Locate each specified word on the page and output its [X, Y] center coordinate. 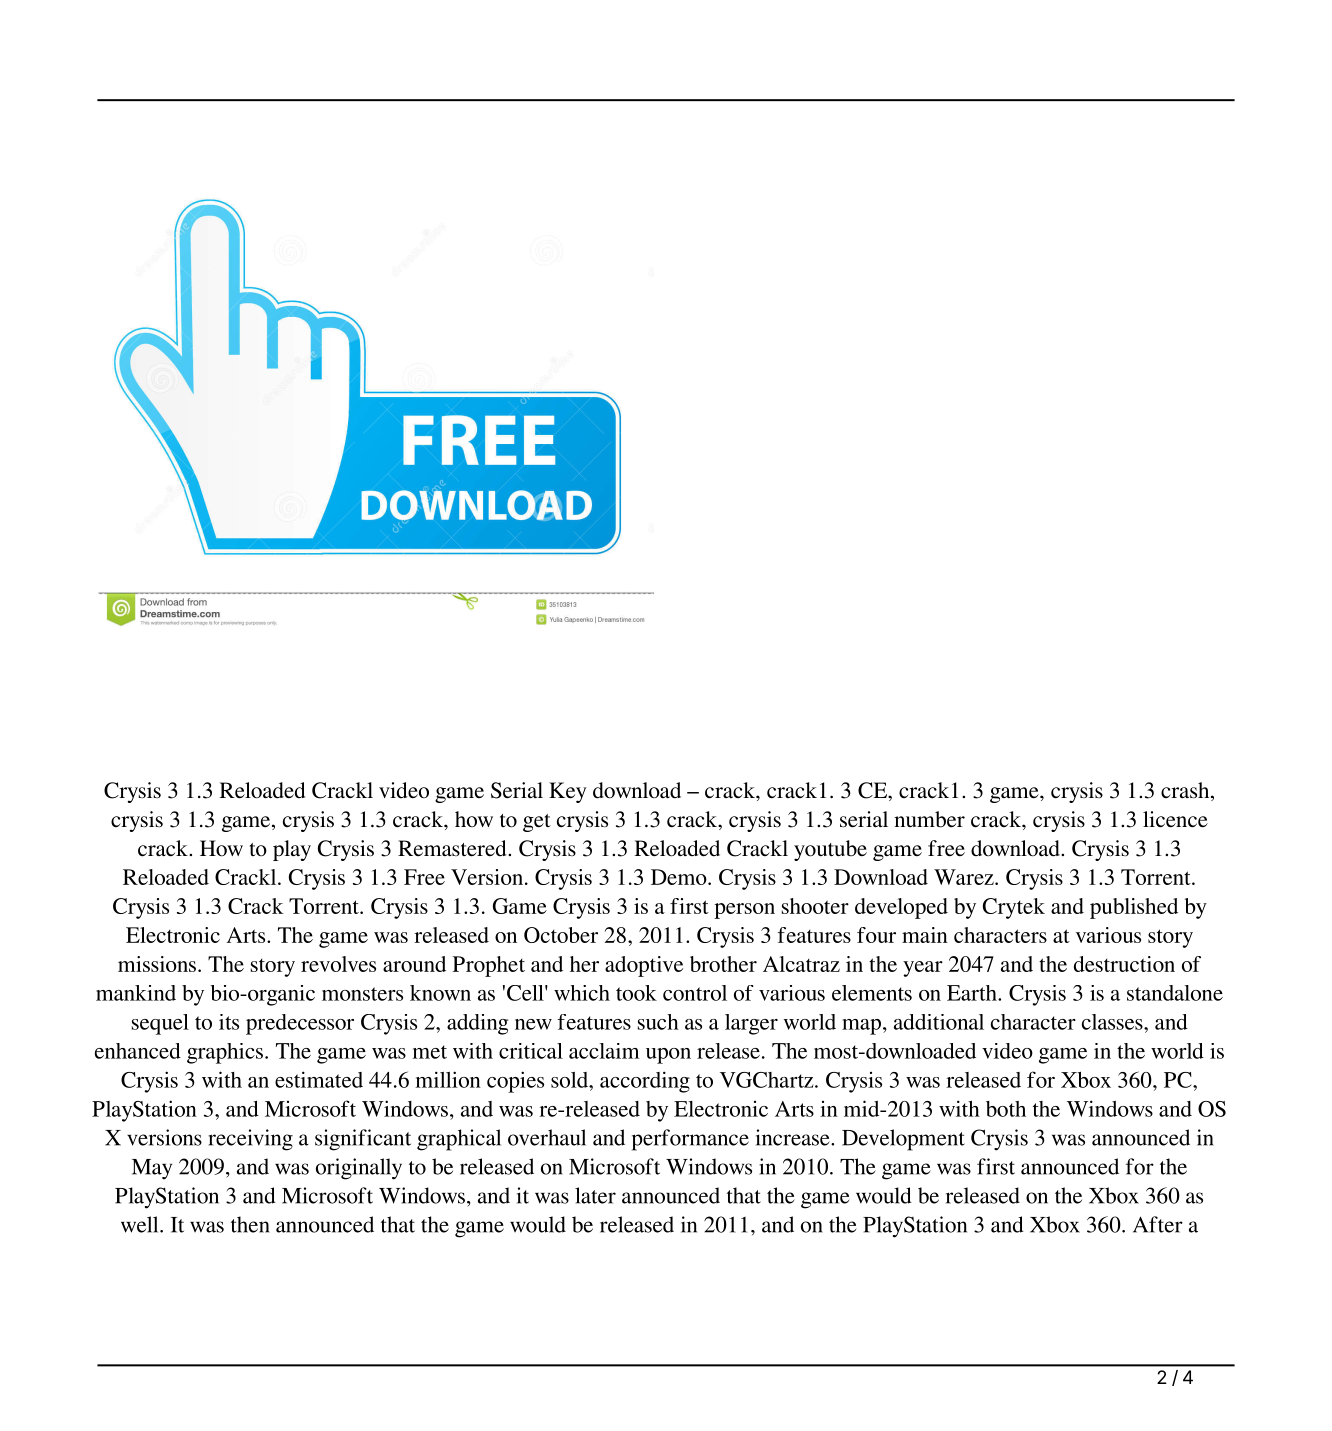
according [645, 1082]
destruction [1124, 964]
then [250, 1224]
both [1006, 1109]
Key [568, 792]
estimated [319, 1079]
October [561, 935]
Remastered [453, 848]
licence [1175, 819]
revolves [338, 964]
